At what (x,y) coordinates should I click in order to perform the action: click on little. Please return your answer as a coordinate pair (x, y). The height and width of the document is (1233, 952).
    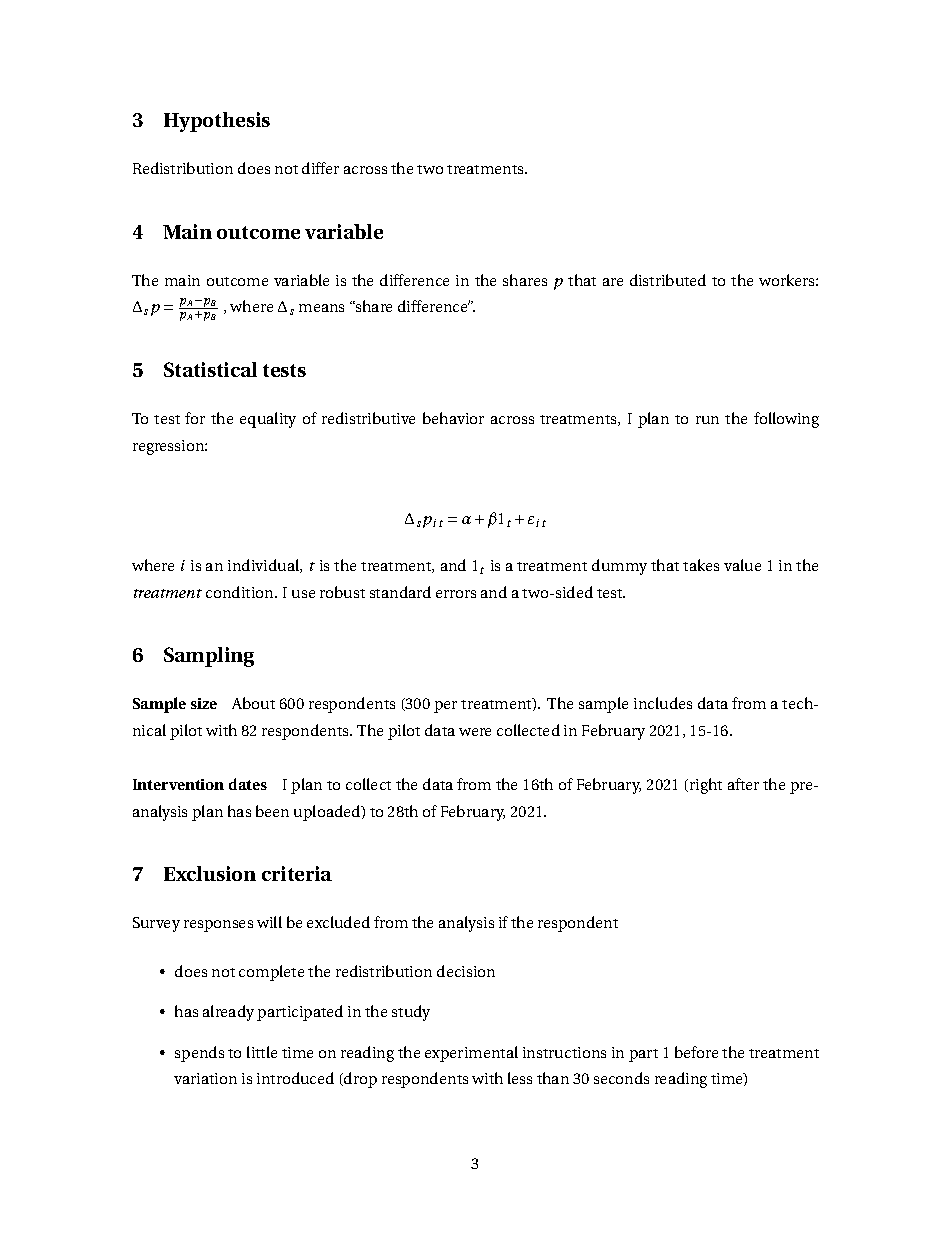
    Looking at the image, I should click on (262, 1052).
